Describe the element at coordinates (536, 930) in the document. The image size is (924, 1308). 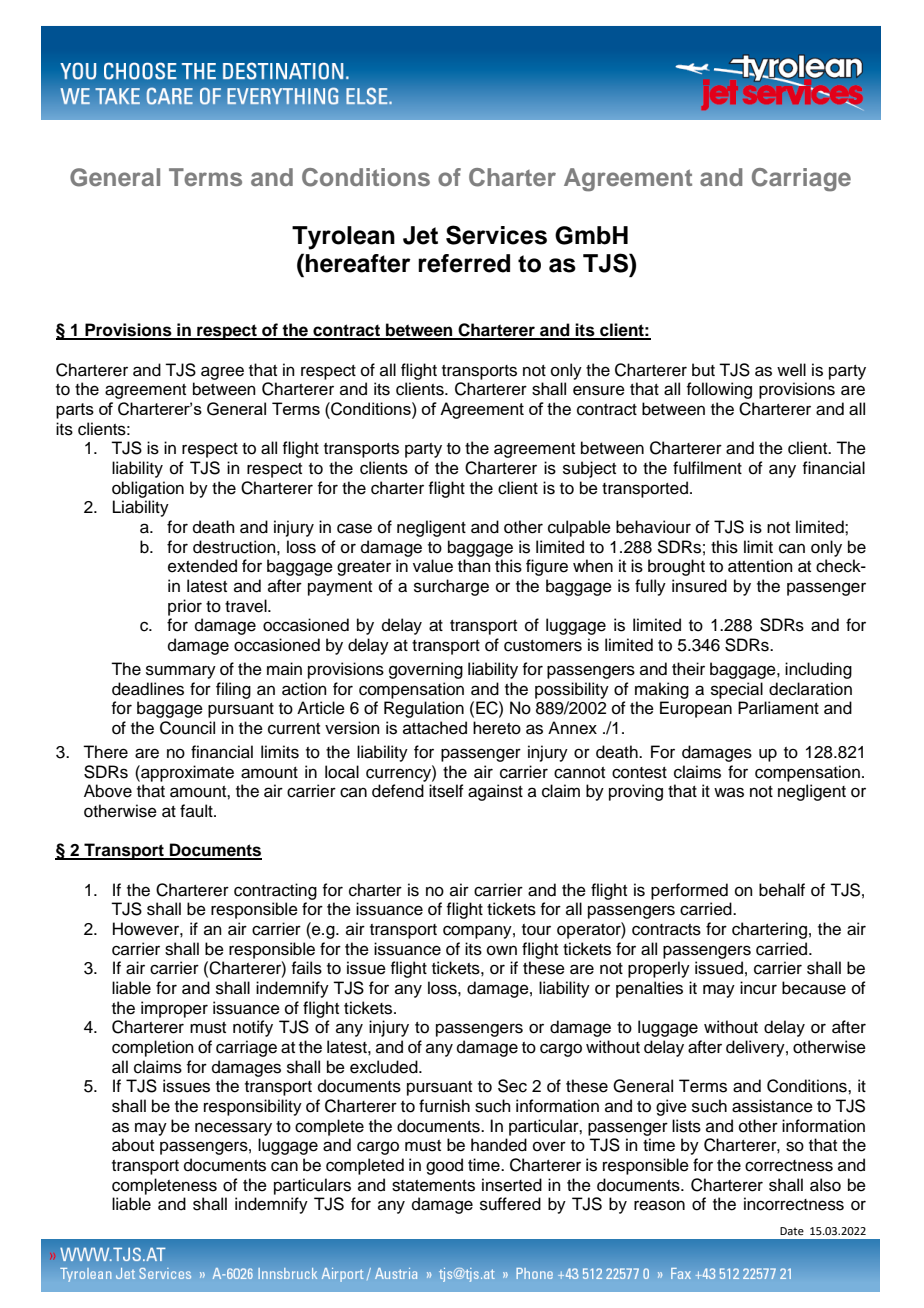
I see `tour` at that location.
